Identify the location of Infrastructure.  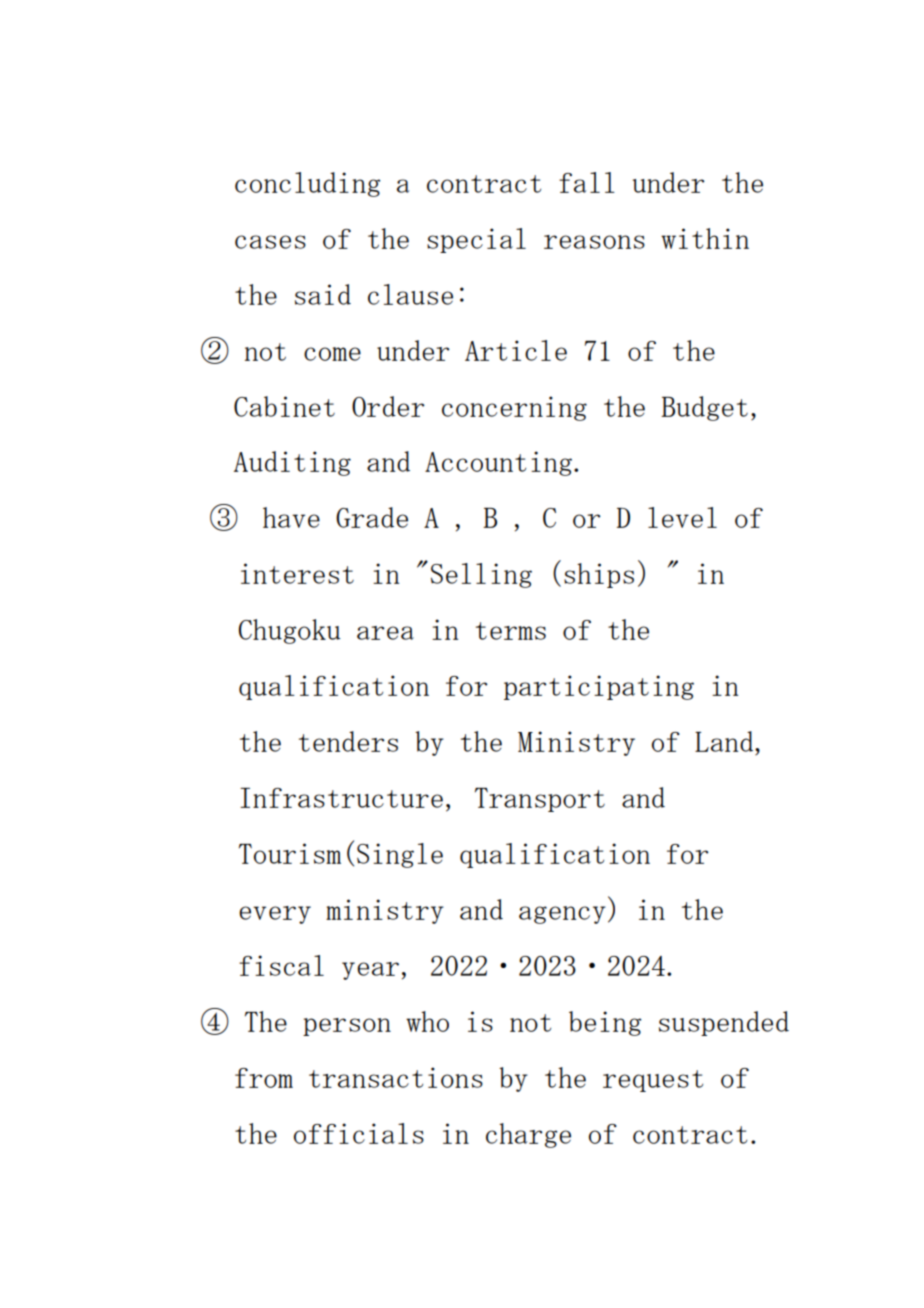
(341, 798).
